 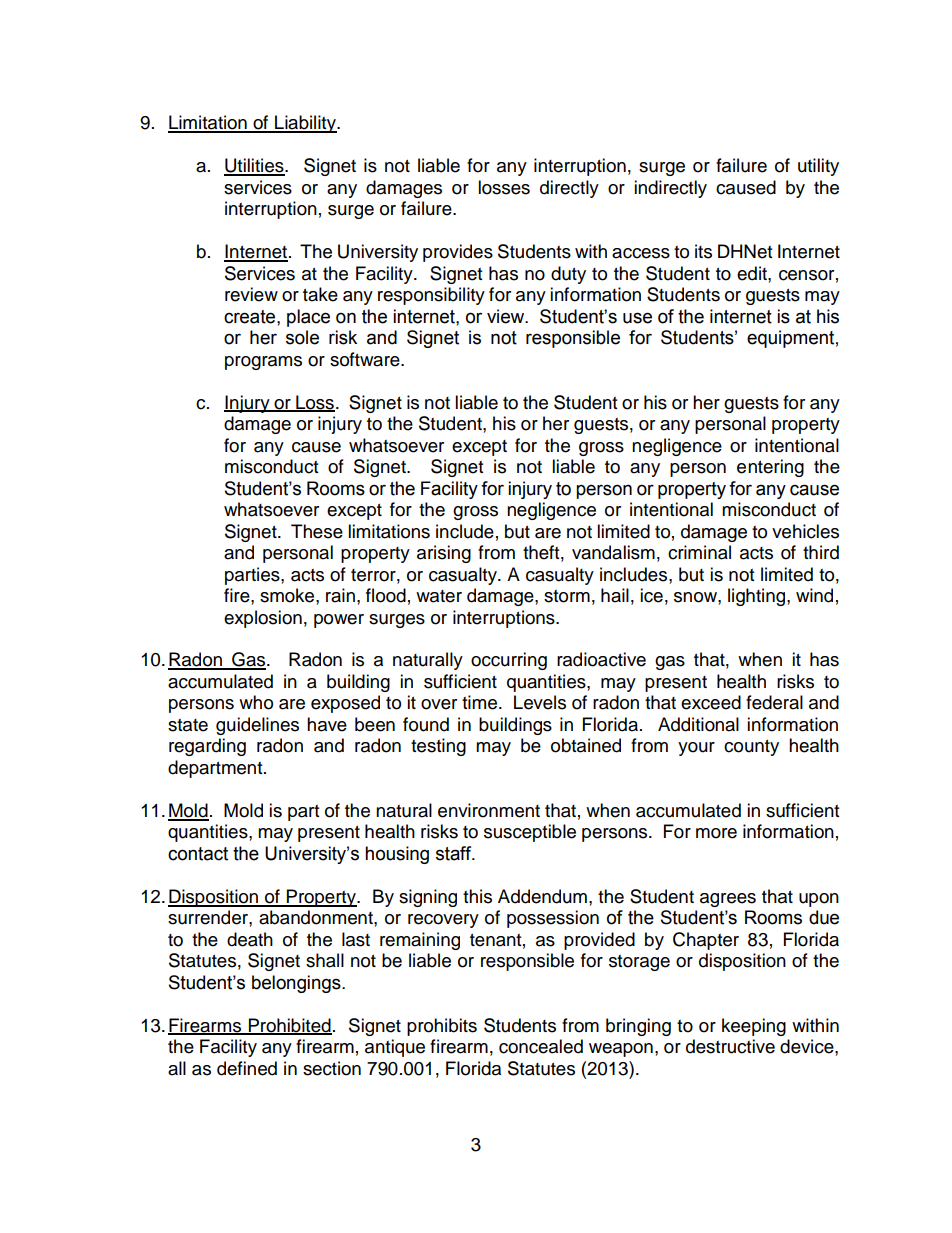 What do you see at coordinates (567, 596) in the page?
I see `storm` at bounding box center [567, 596].
